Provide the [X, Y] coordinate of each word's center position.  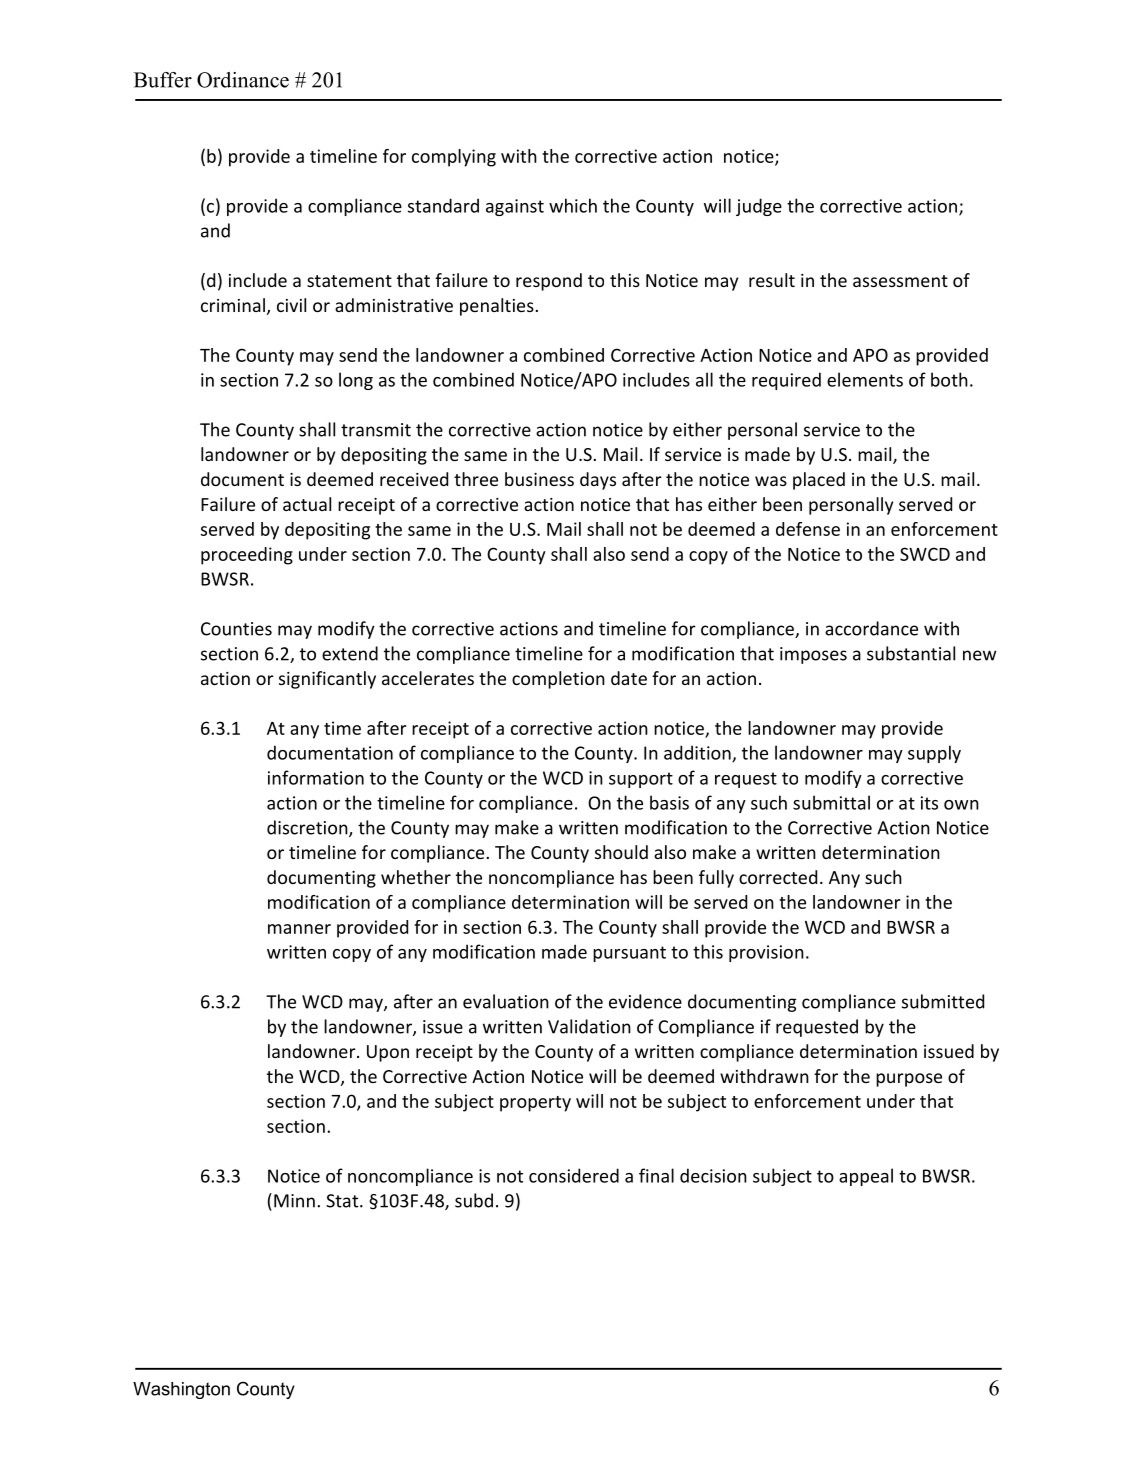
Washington [181, 1390]
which [573, 205]
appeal [866, 1177]
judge [759, 207]
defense [808, 529]
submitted [943, 1001]
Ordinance [243, 80]
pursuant [629, 954]
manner [299, 929]
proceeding [247, 556]
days [598, 481]
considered [574, 1175]
